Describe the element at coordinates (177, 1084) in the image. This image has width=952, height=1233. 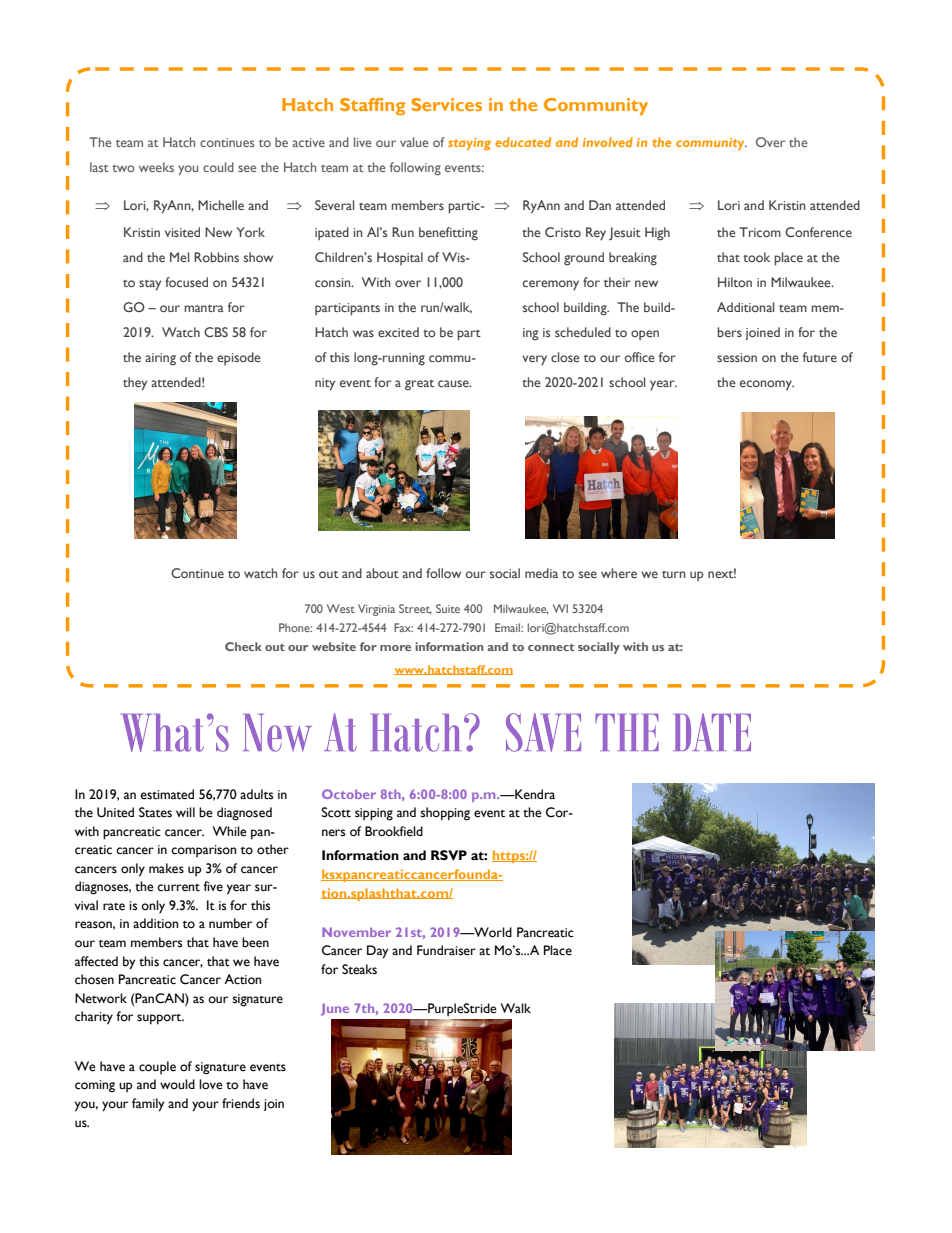
I see `would` at that location.
